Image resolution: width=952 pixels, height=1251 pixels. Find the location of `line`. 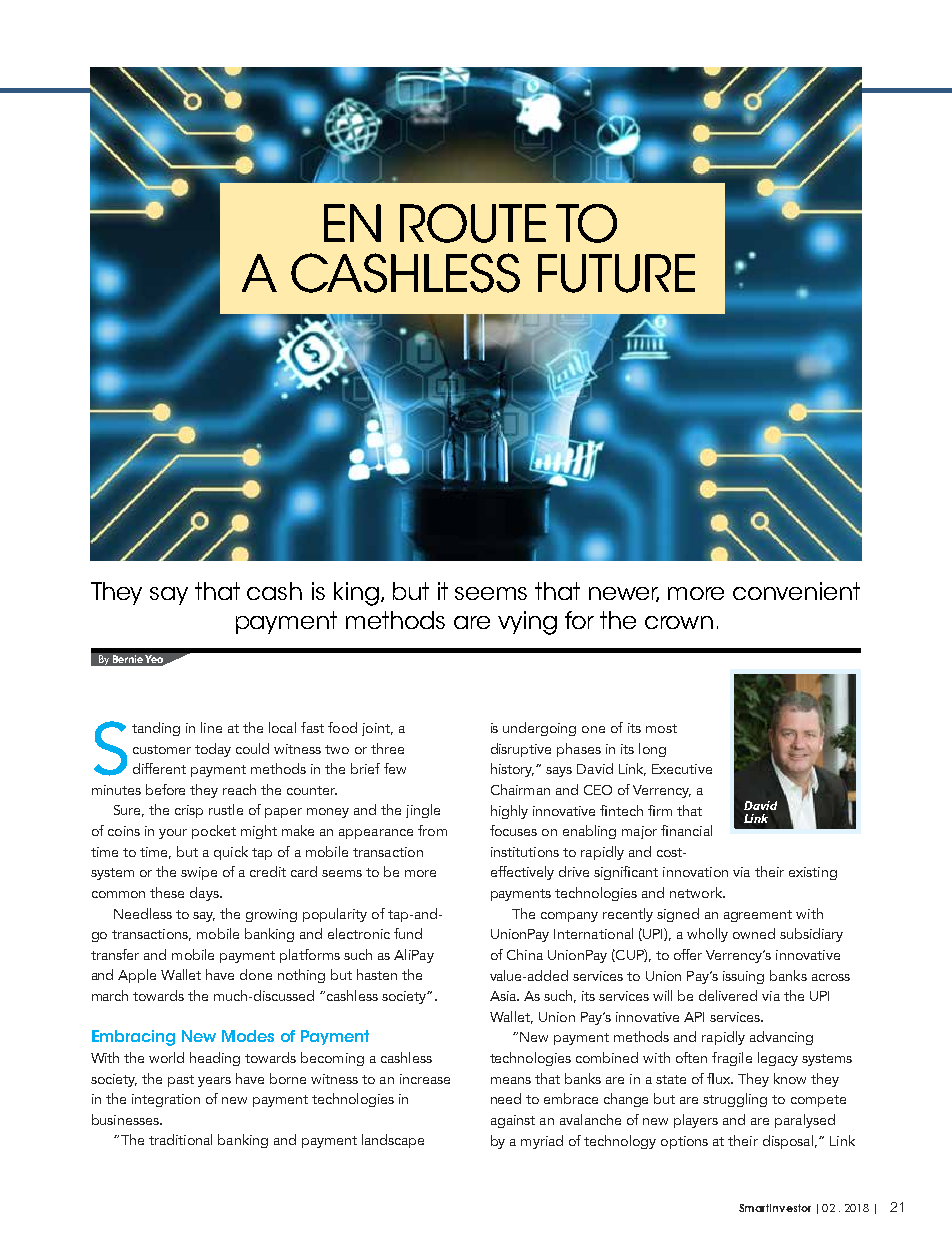

line is located at coordinates (211, 727).
